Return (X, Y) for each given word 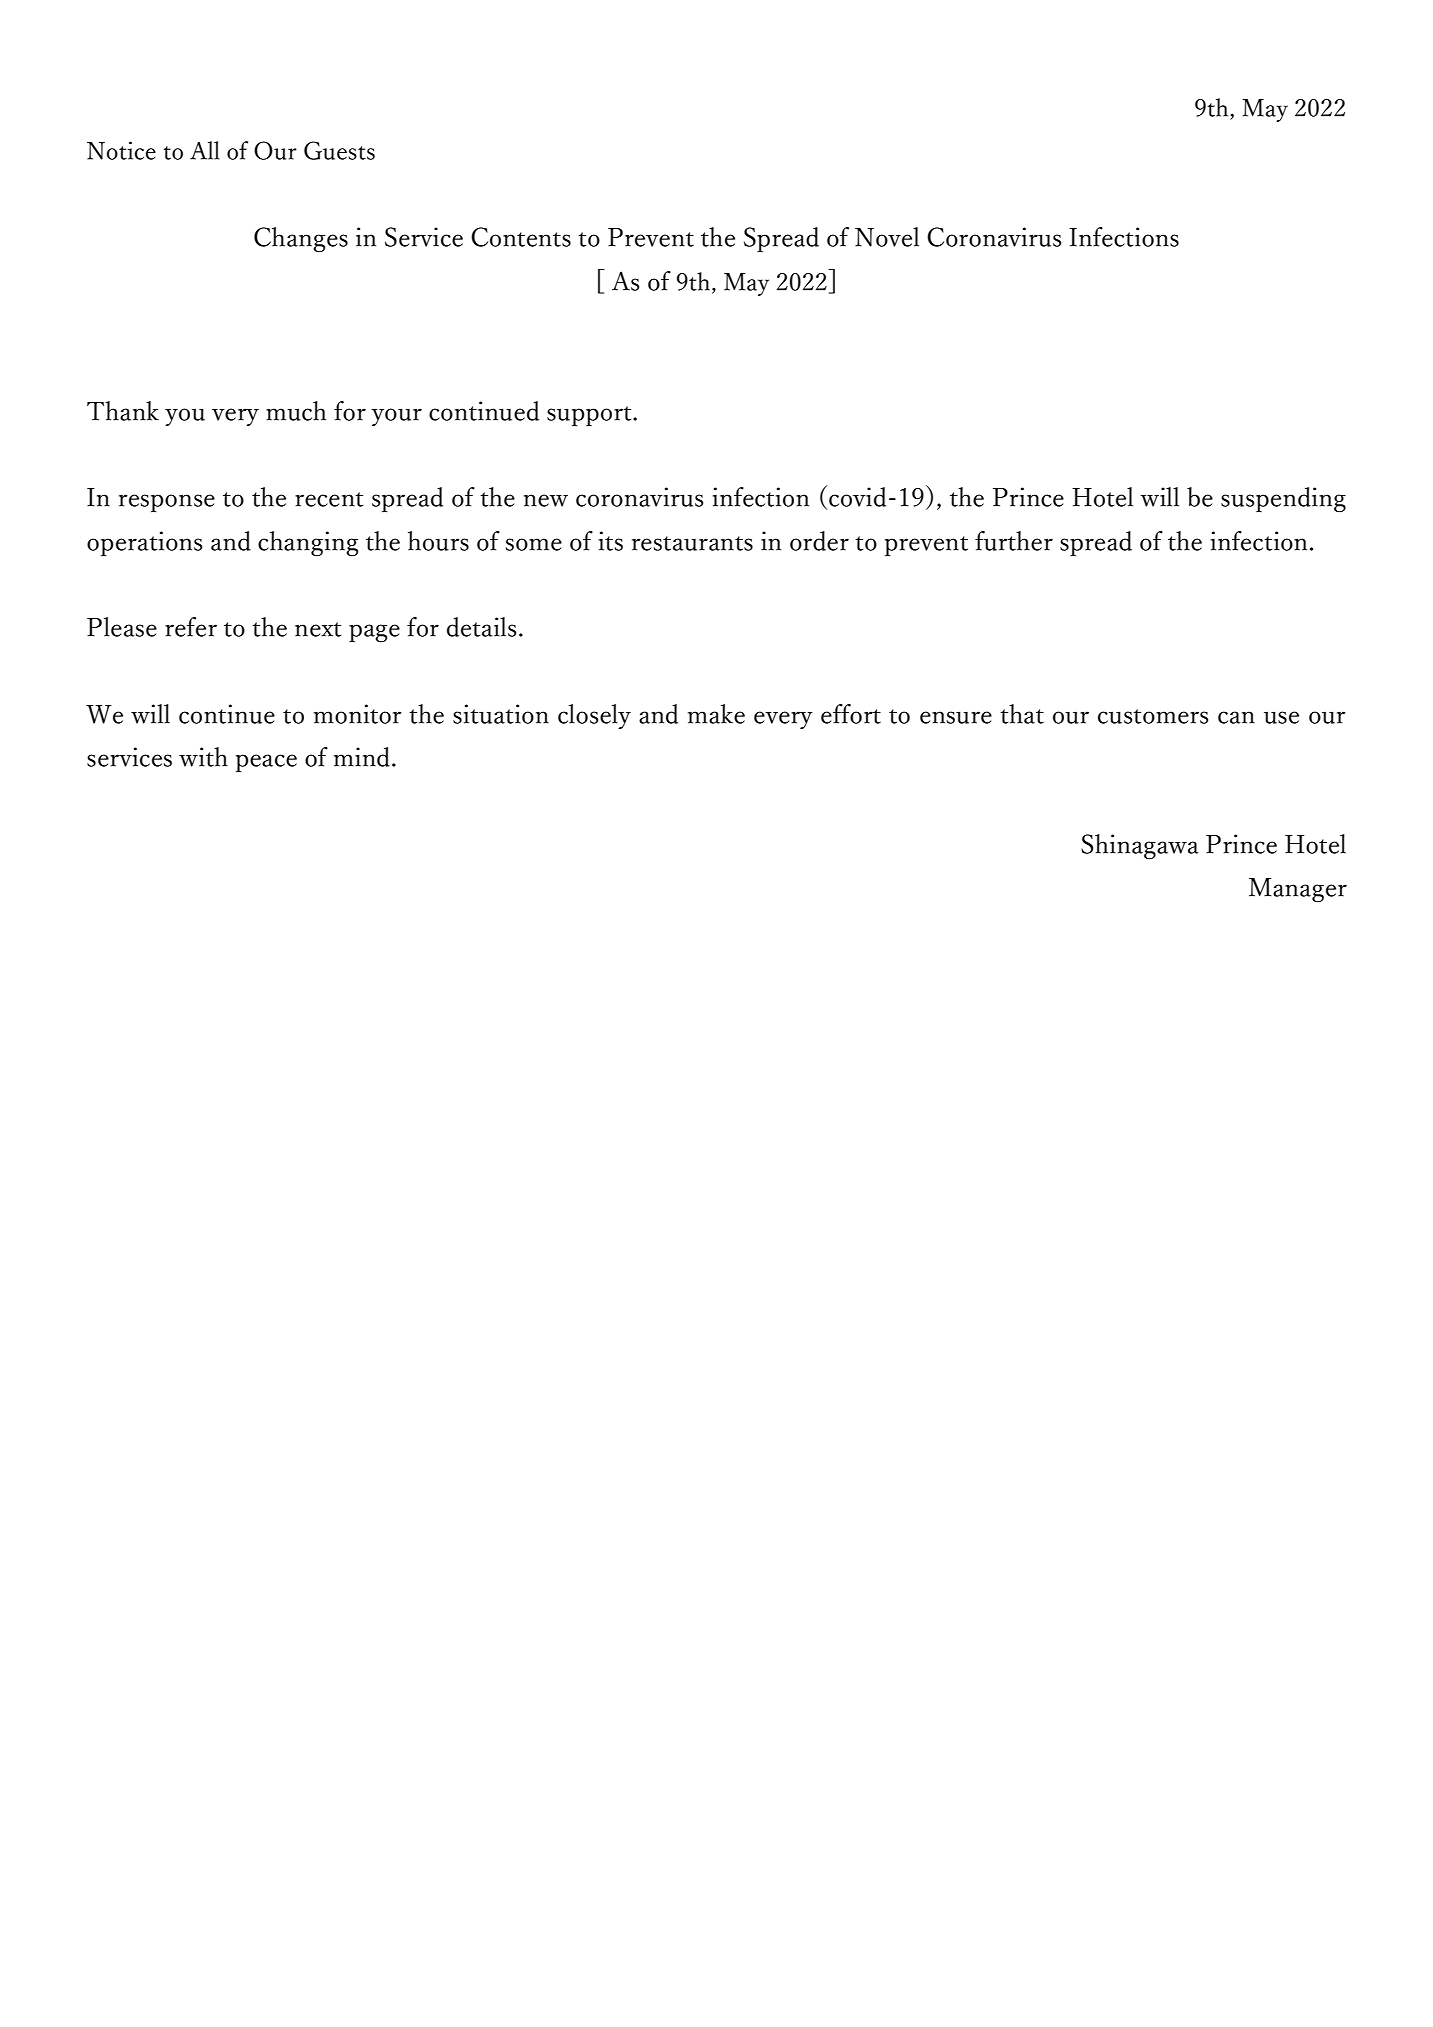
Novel (887, 237)
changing (308, 543)
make (716, 714)
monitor (358, 714)
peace (266, 763)
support (590, 416)
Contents (521, 237)
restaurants (692, 543)
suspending (1283, 499)
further (1014, 541)
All (205, 150)
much (296, 411)
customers (1153, 716)
